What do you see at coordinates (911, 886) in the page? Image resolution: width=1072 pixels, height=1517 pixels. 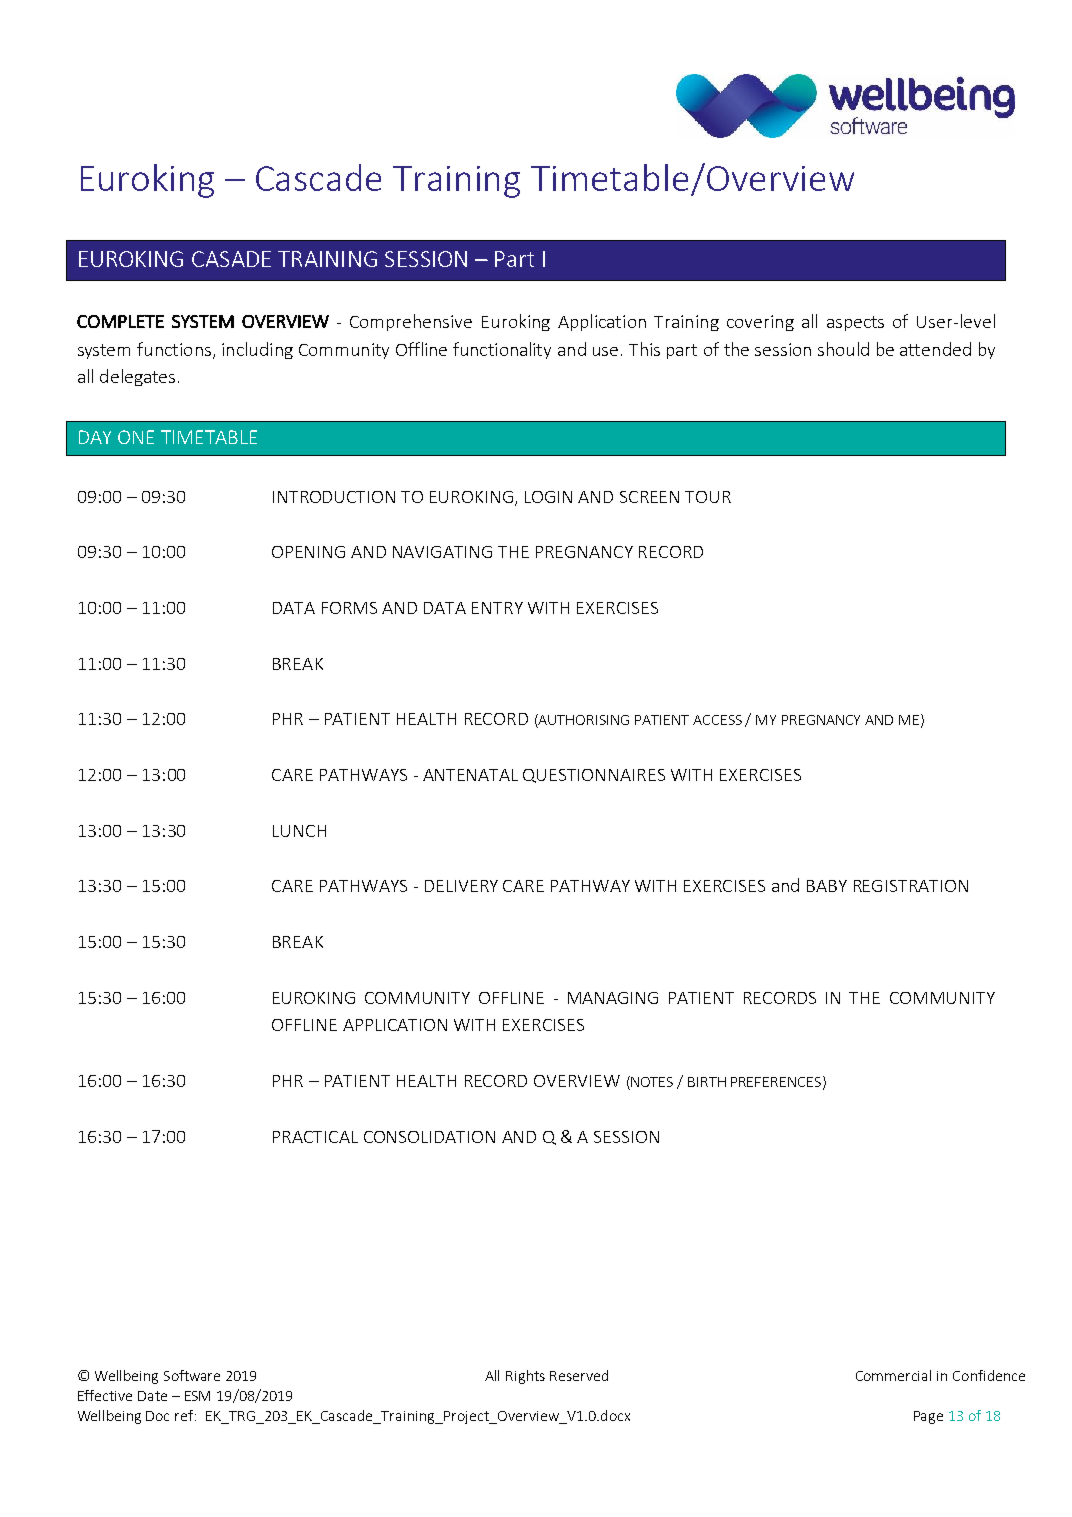 I see `REGISTRATION` at bounding box center [911, 886].
